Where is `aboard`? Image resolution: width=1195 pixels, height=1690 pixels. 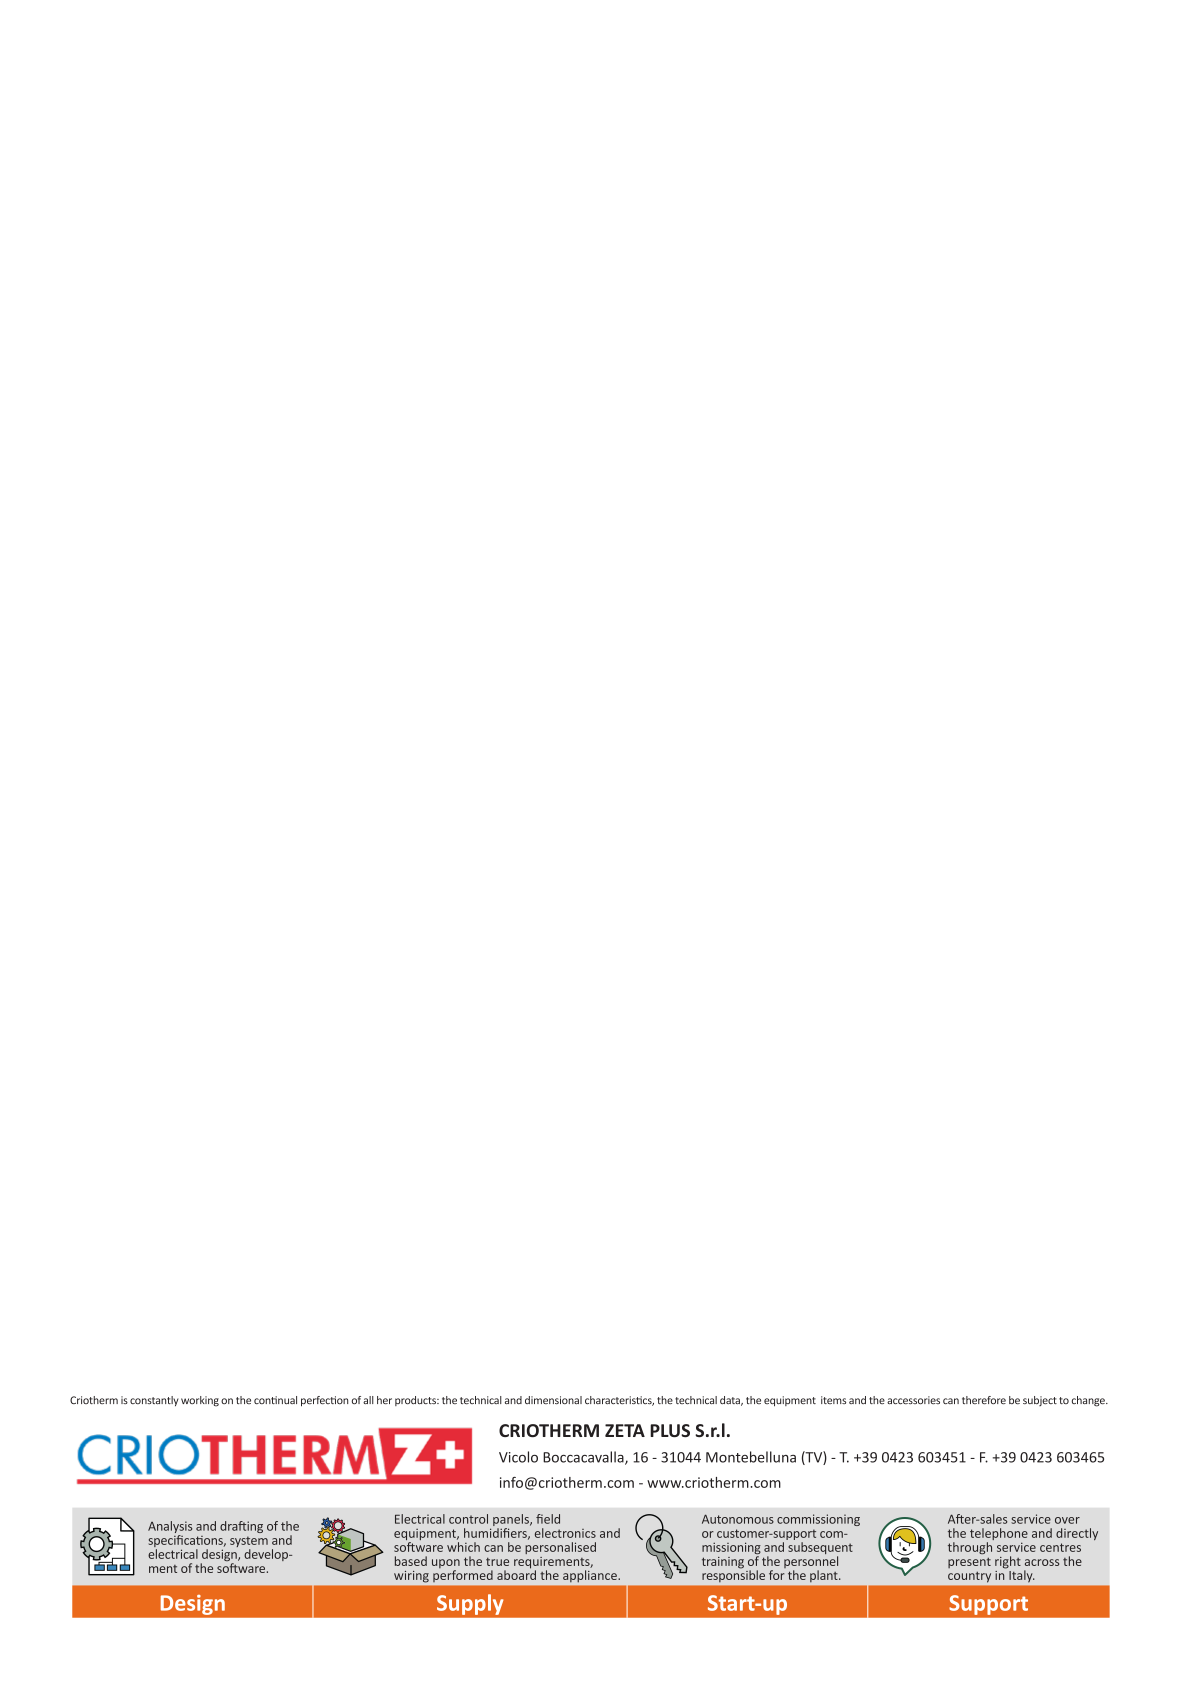
aboard is located at coordinates (516, 1574).
